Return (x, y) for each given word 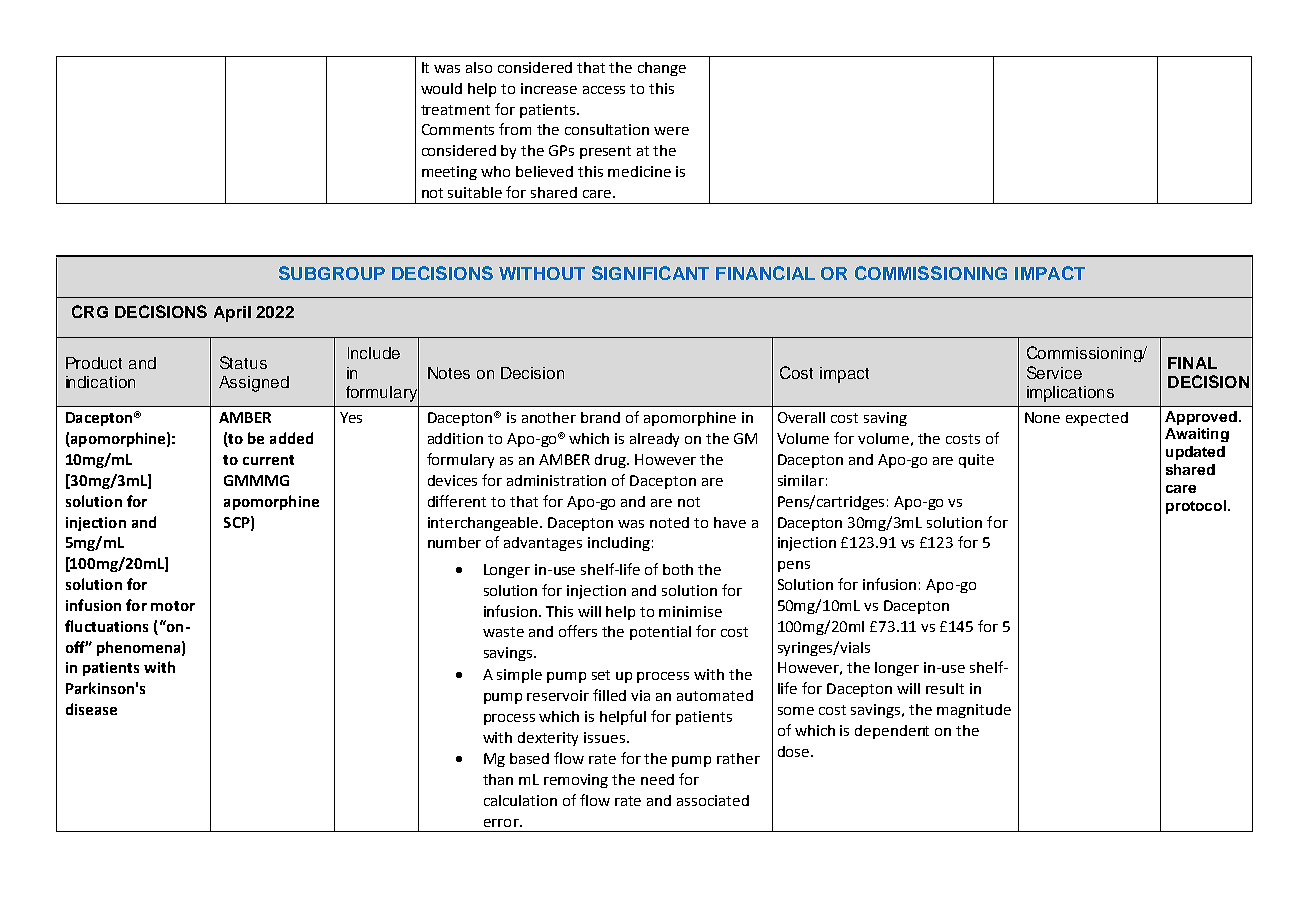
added (291, 438)
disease (91, 709)
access (604, 90)
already (654, 440)
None (1042, 417)
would (441, 88)
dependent (892, 732)
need (657, 779)
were (671, 131)
